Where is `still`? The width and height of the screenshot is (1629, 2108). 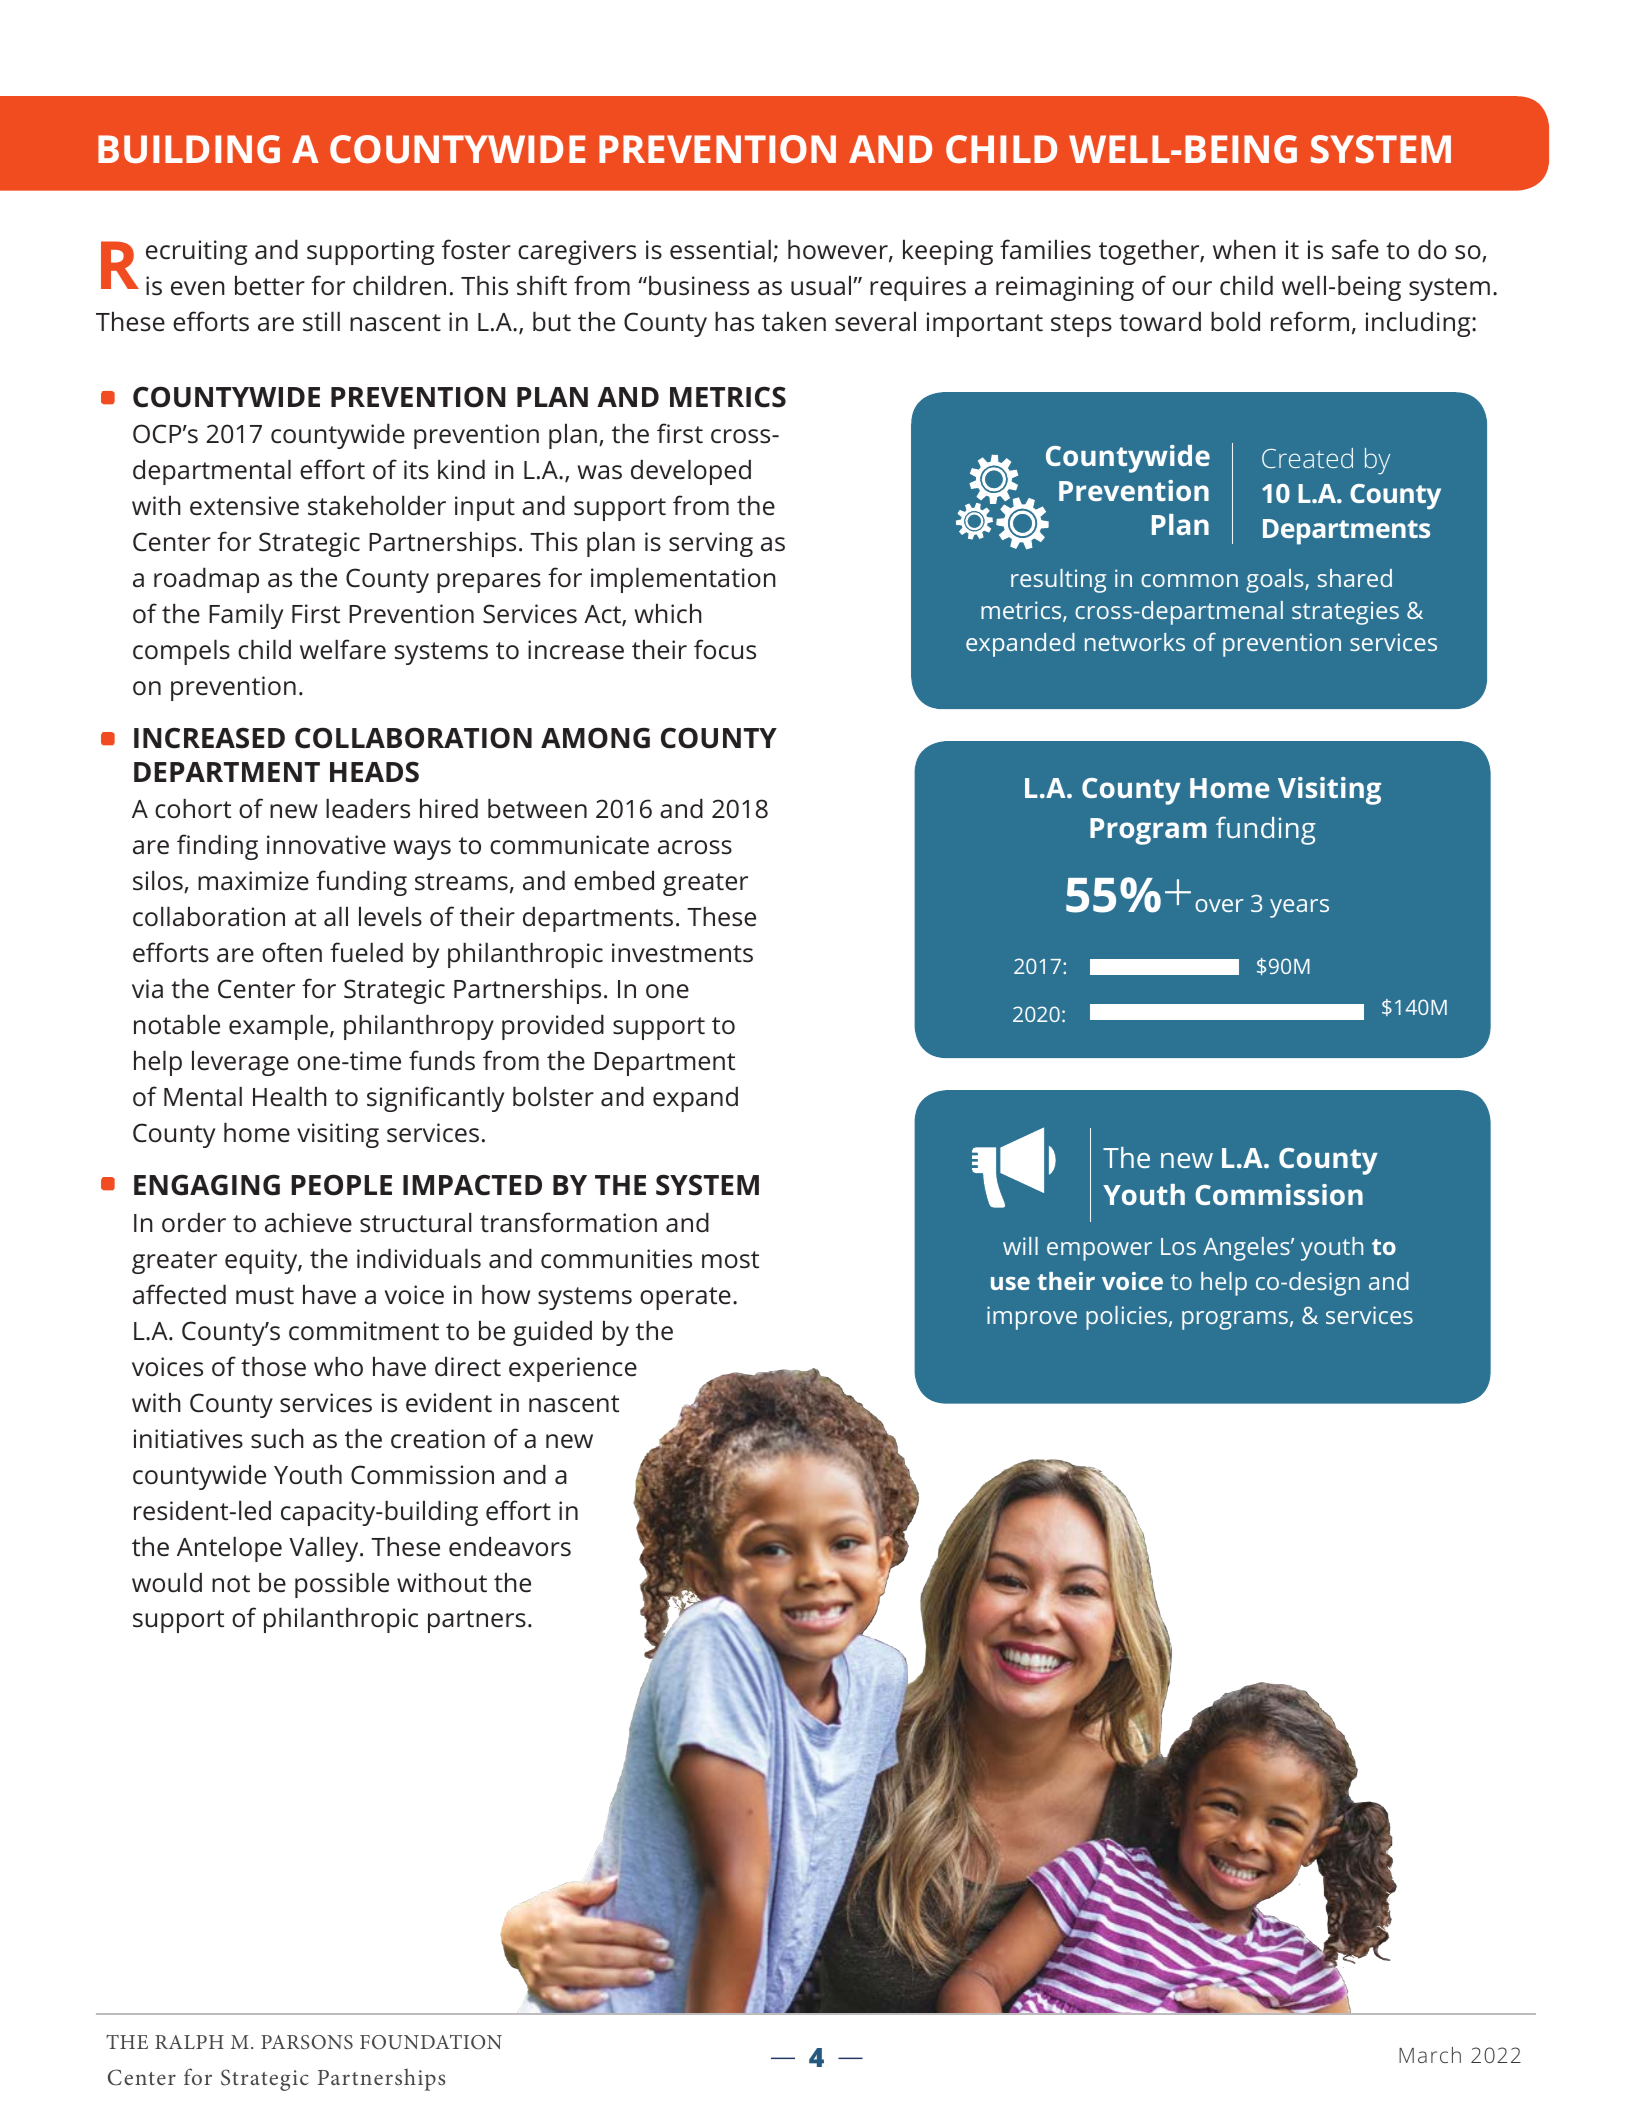
still is located at coordinates (321, 321).
